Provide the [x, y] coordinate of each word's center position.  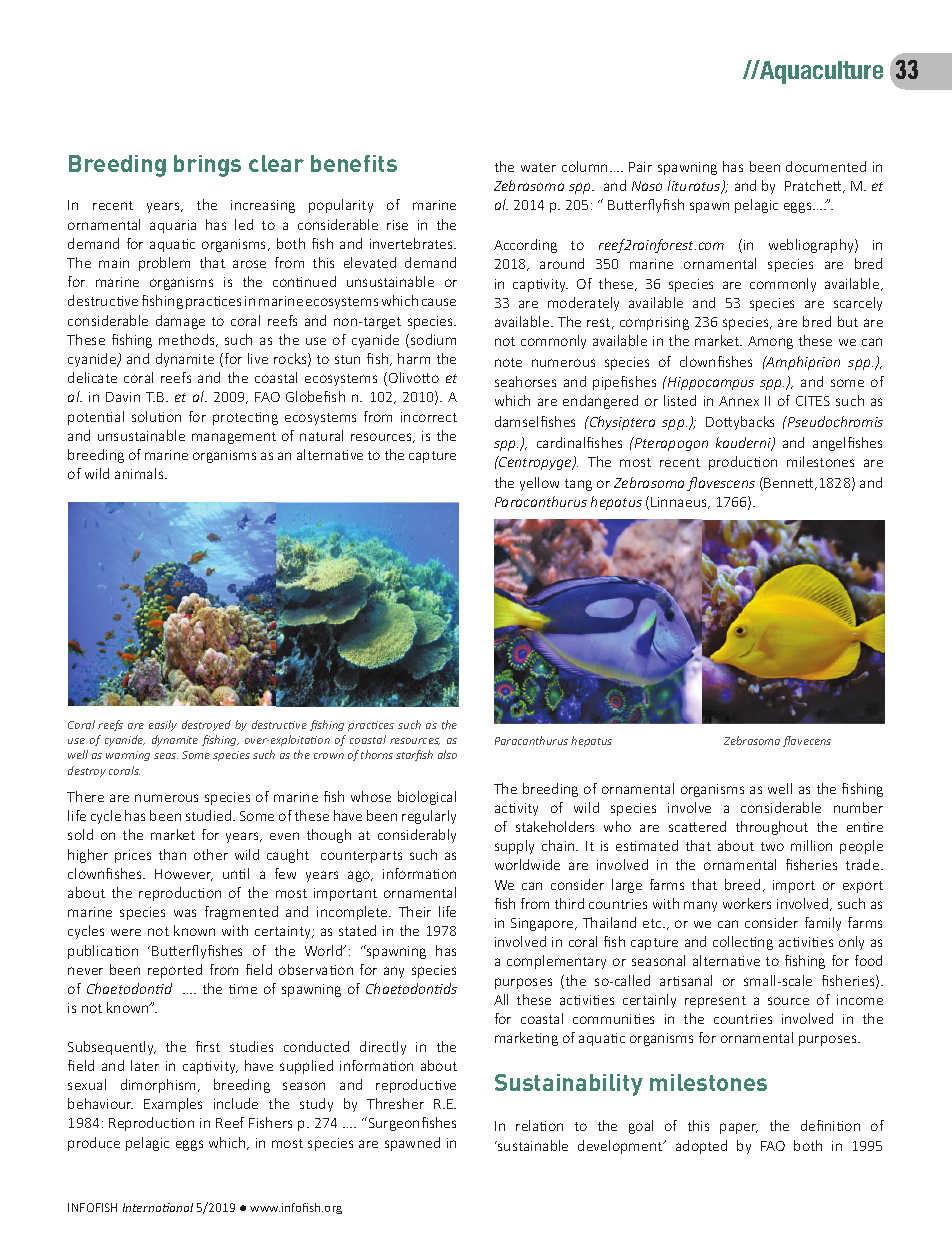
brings [207, 166]
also [447, 754]
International [158, 1207]
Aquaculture [820, 72]
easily [163, 725]
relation [539, 1125]
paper [739, 1128]
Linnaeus [680, 503]
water [538, 167]
